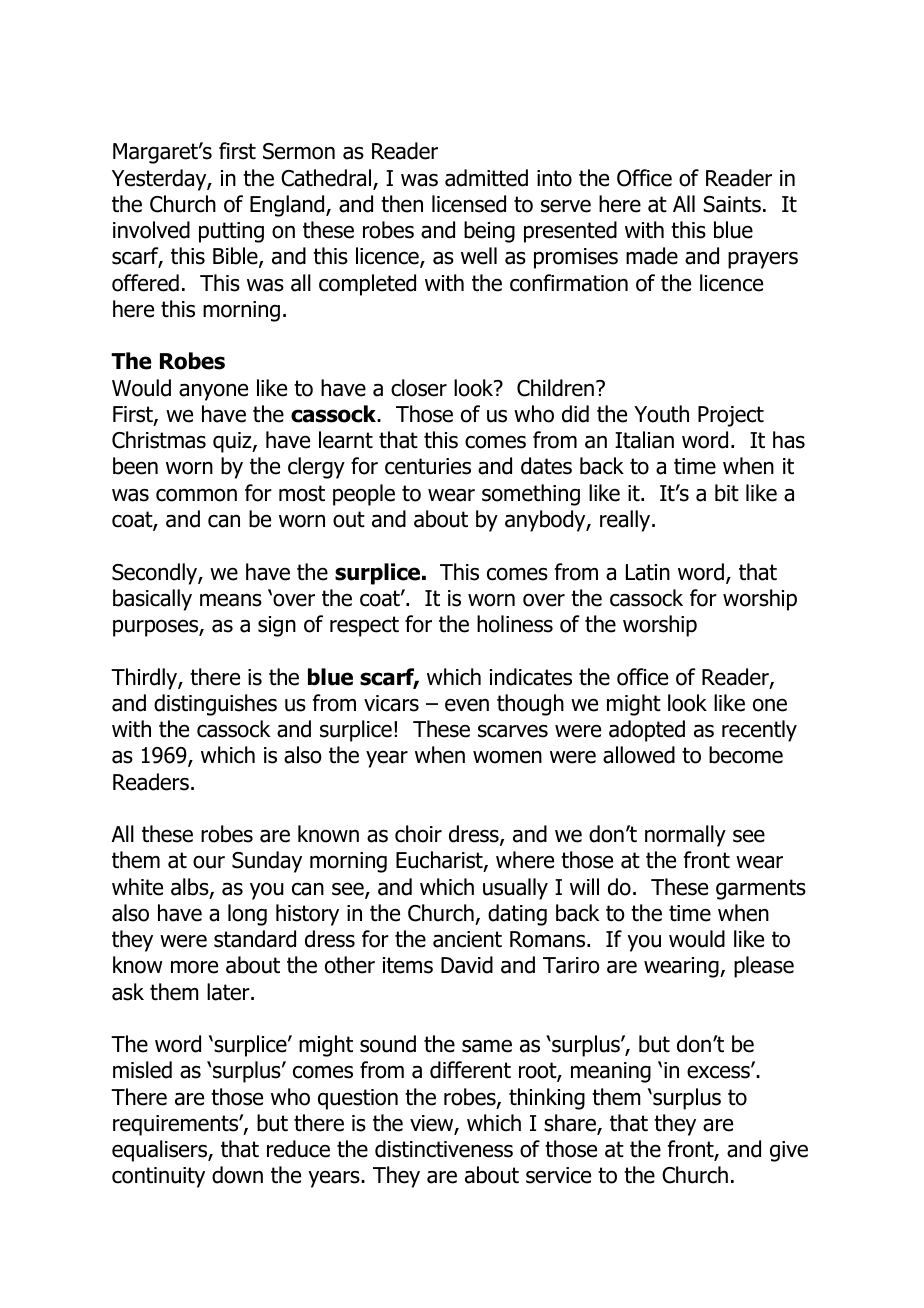  I want to click on distinctiveness, so click(444, 1149).
